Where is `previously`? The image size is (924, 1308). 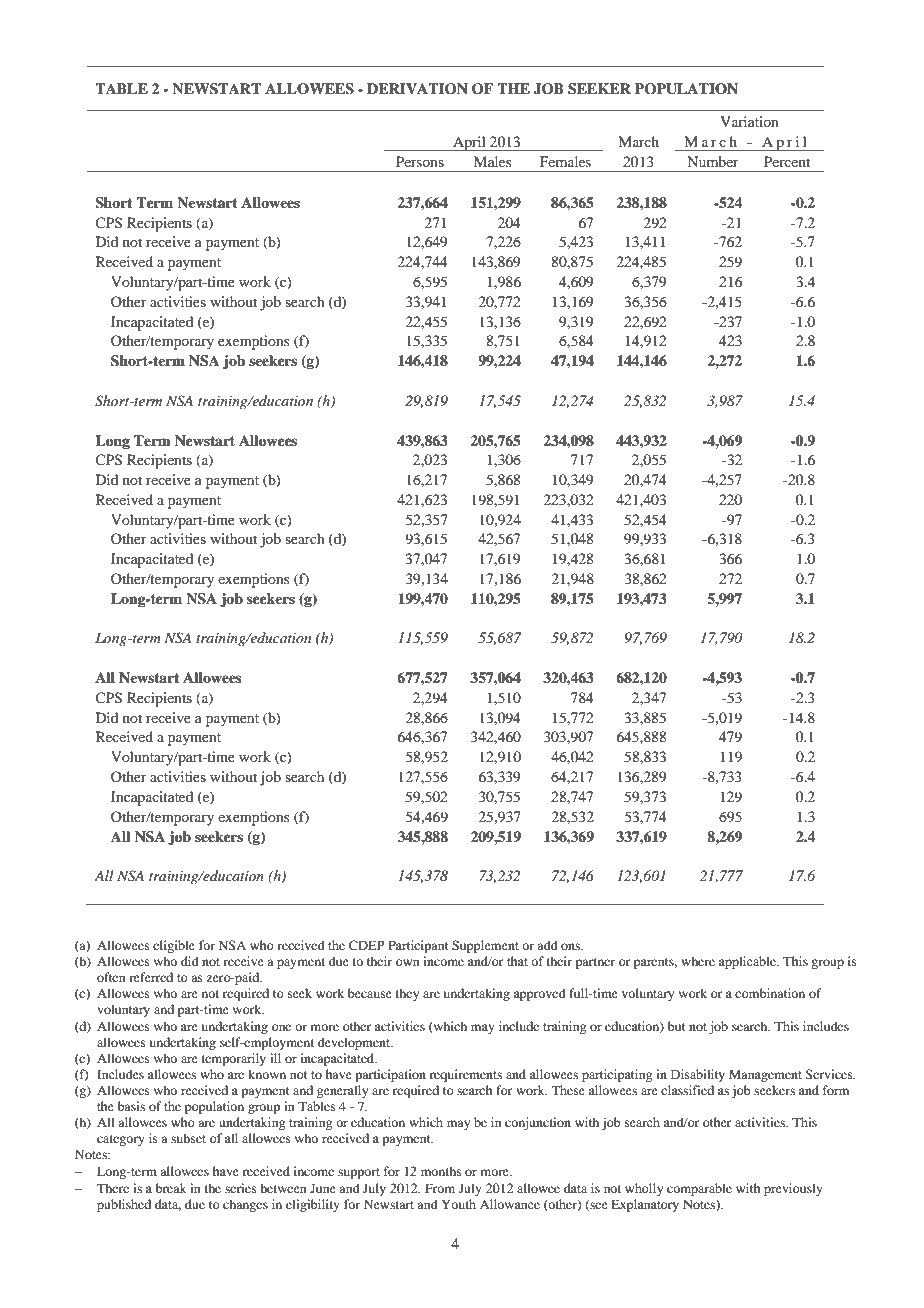
previously is located at coordinates (793, 1189).
